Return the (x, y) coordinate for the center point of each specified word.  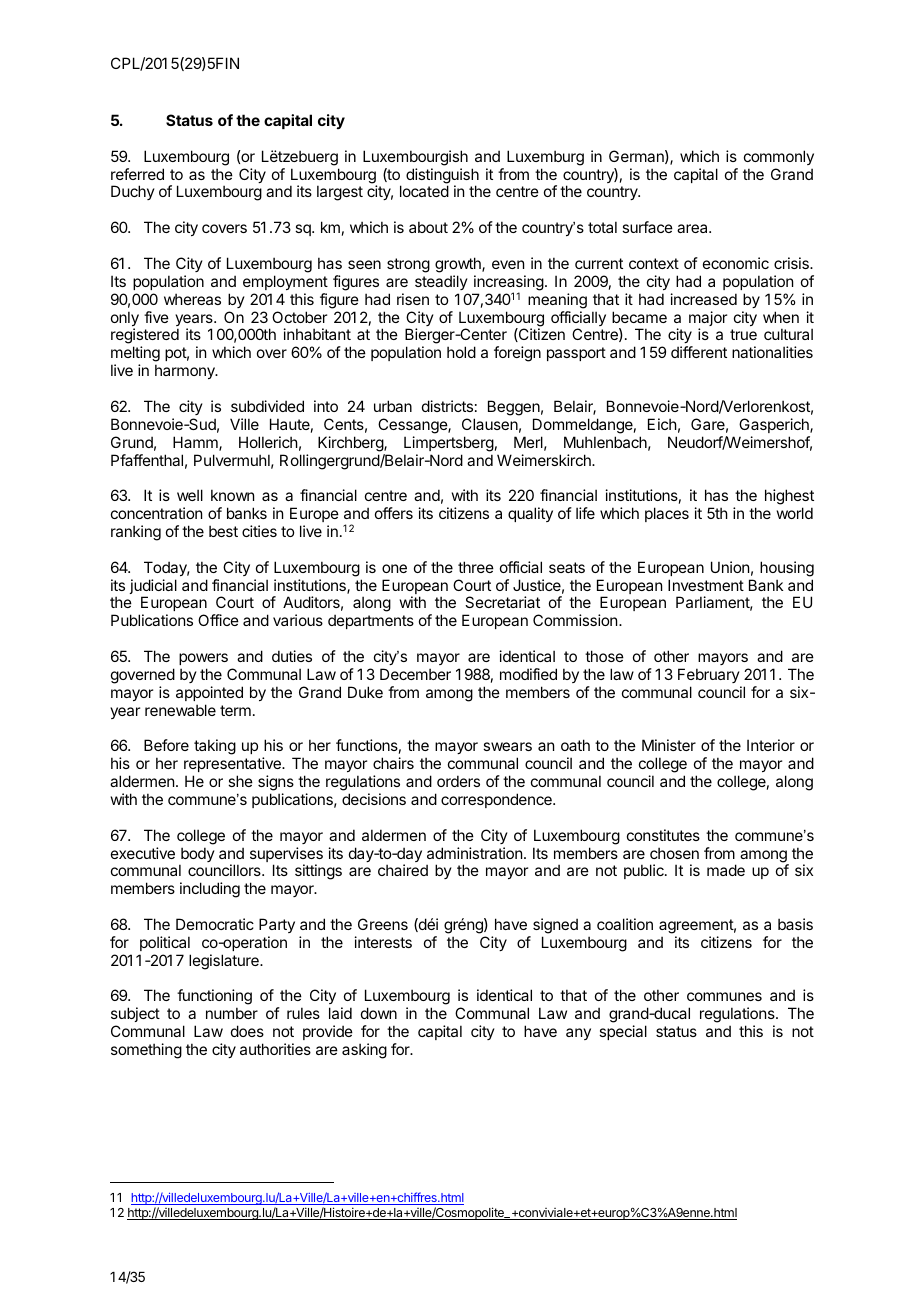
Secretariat (502, 602)
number (232, 1013)
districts (447, 406)
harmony (186, 371)
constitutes (663, 835)
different (699, 352)
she (240, 781)
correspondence (497, 800)
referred (137, 174)
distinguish (442, 177)
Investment (706, 585)
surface (647, 227)
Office (218, 620)
